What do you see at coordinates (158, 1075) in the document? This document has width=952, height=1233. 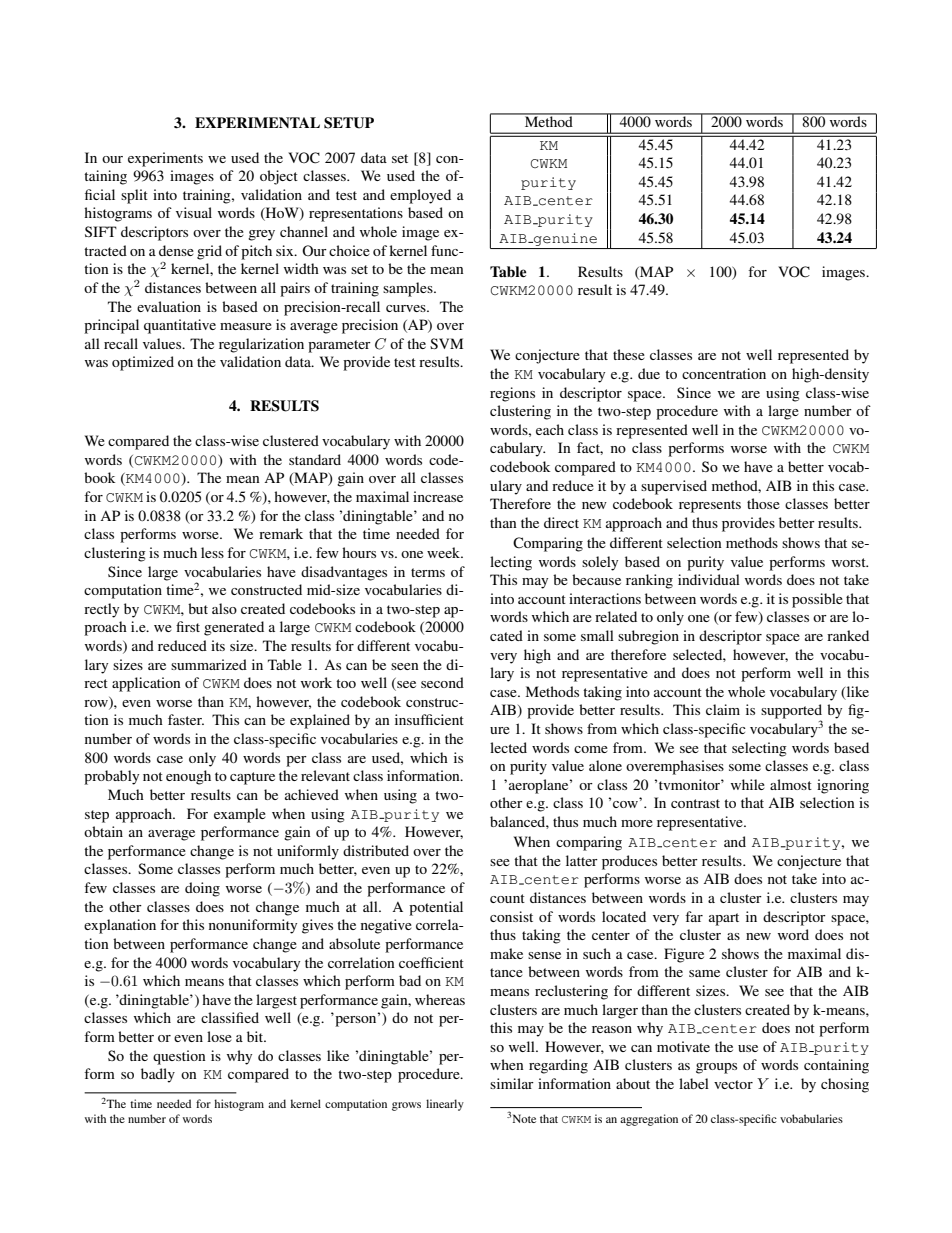 I see `badly` at bounding box center [158, 1075].
